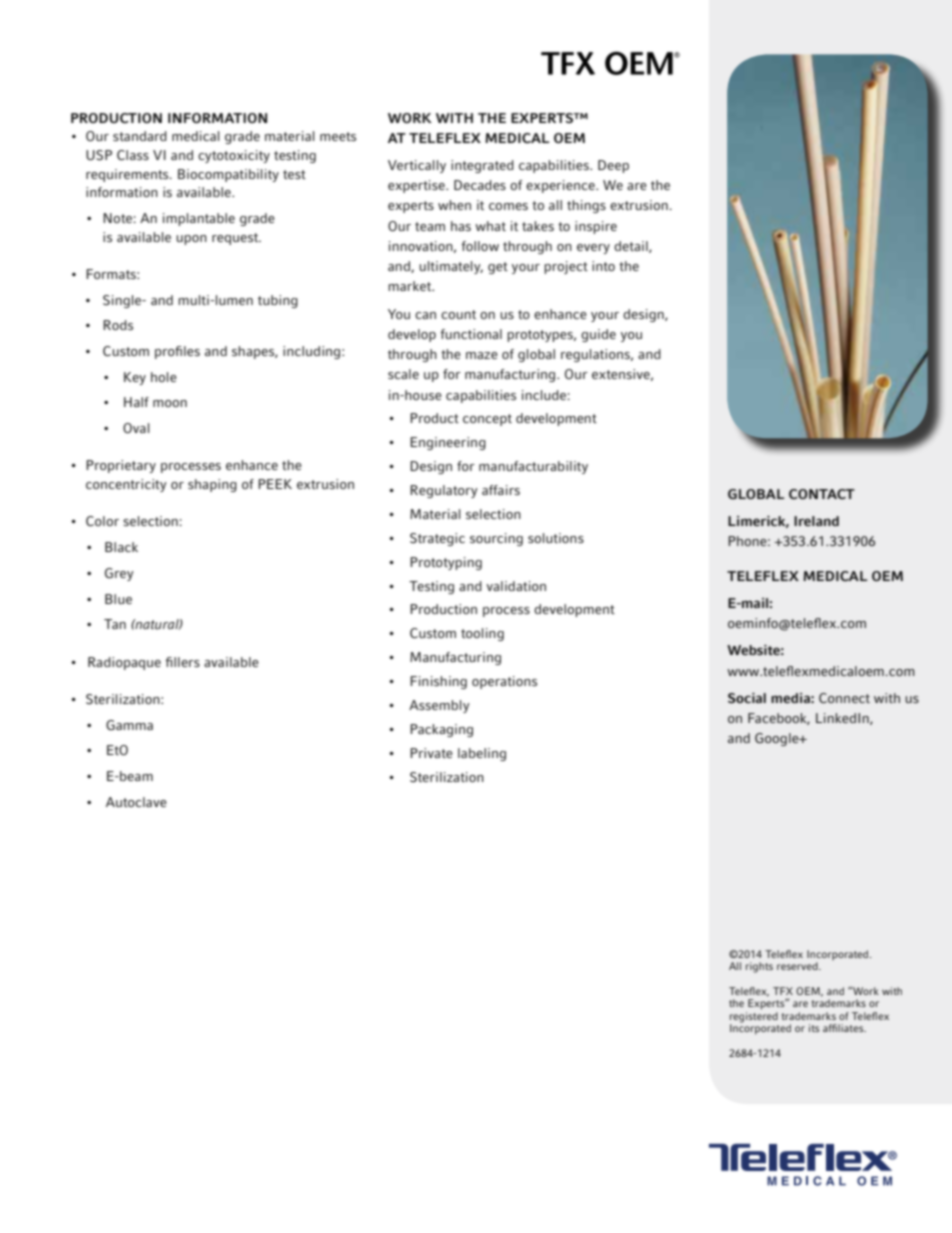 This page has width=952, height=1233. I want to click on integrated, so click(482, 166).
